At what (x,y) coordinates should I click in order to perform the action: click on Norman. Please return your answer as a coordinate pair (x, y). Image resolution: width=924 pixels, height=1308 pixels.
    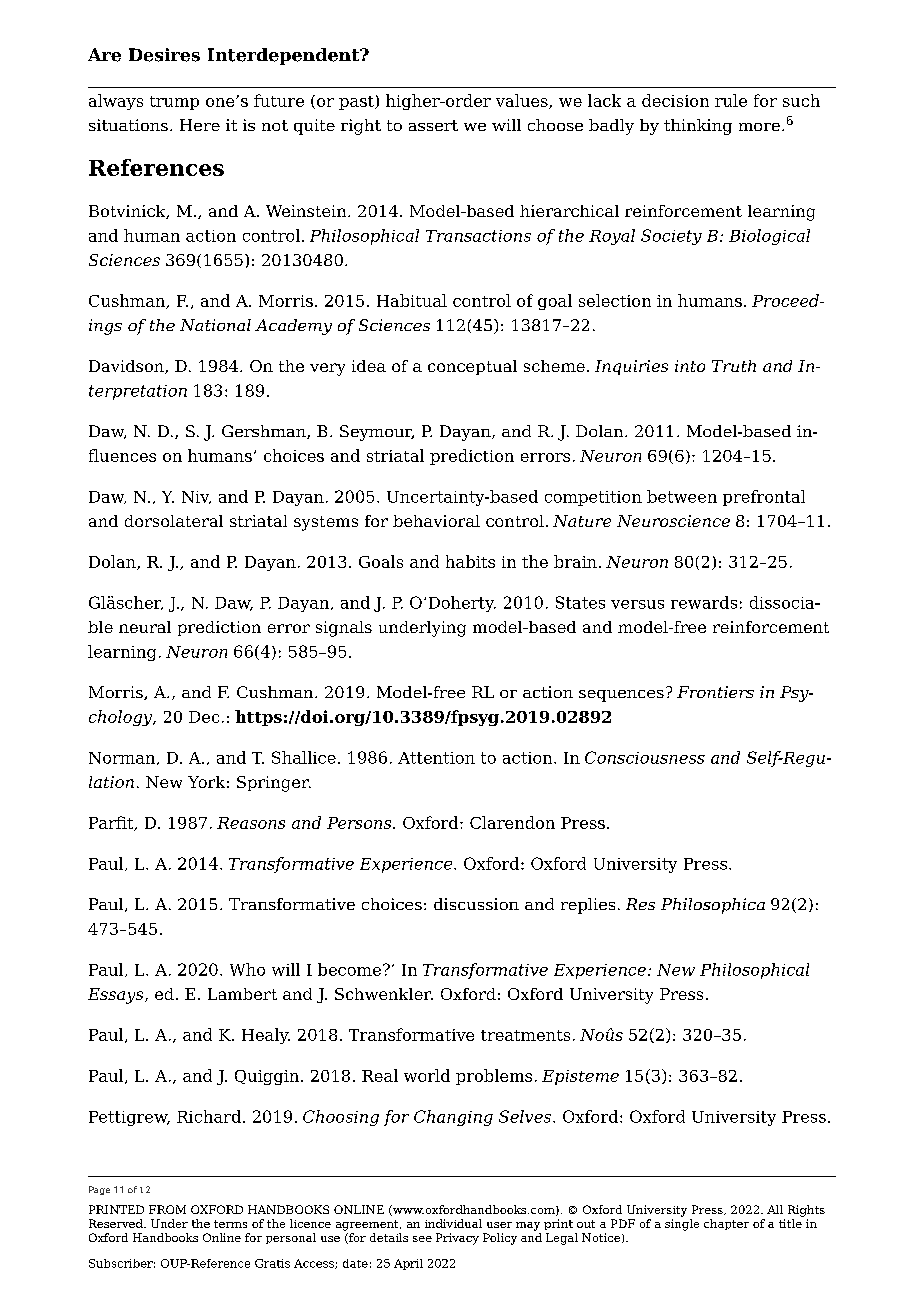
    Looking at the image, I should click on (123, 758).
